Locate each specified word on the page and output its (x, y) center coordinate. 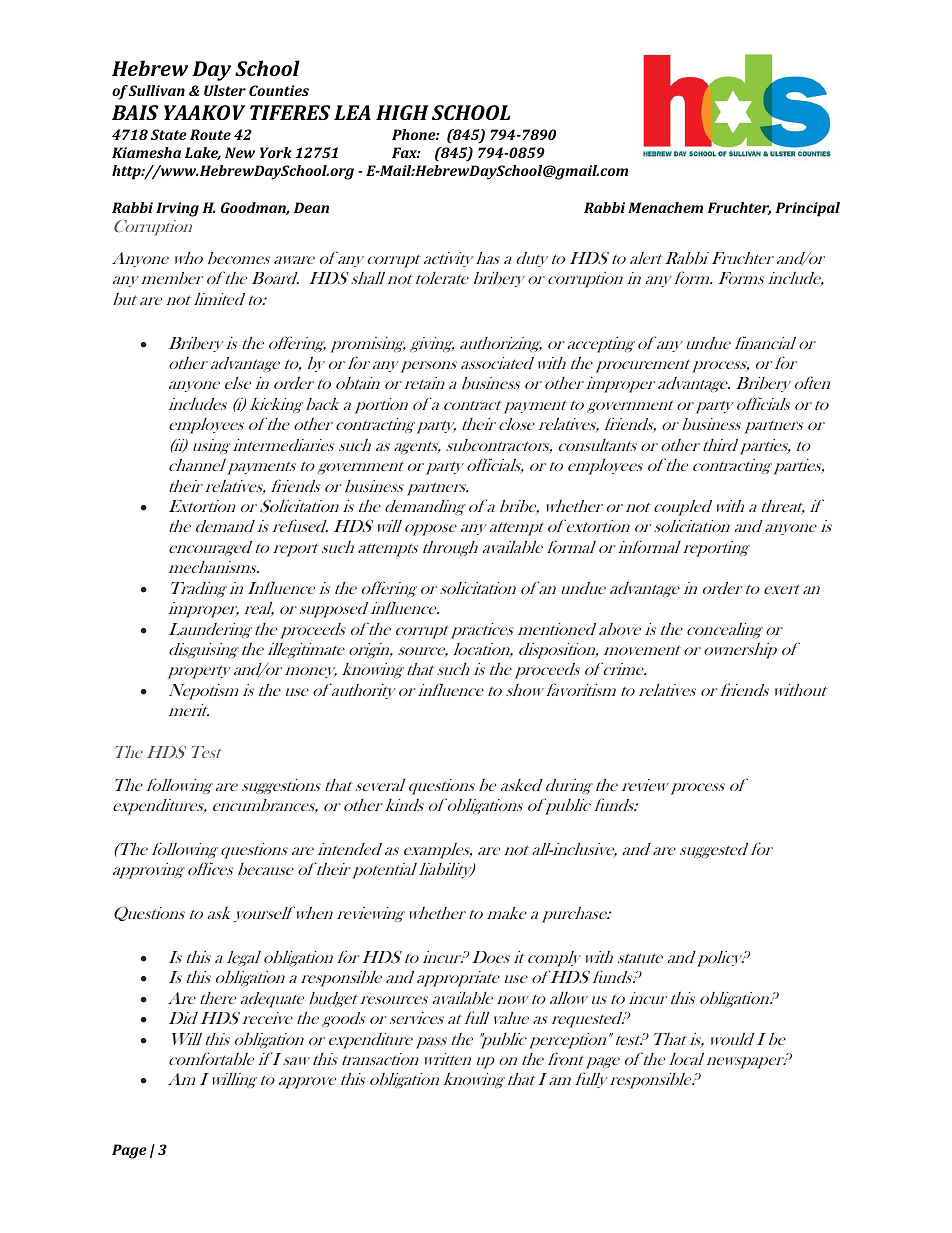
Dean (311, 207)
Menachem (665, 207)
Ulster (225, 90)
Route (210, 134)
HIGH (402, 112)
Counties (279, 90)
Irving (177, 209)
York (276, 152)
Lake (203, 153)
